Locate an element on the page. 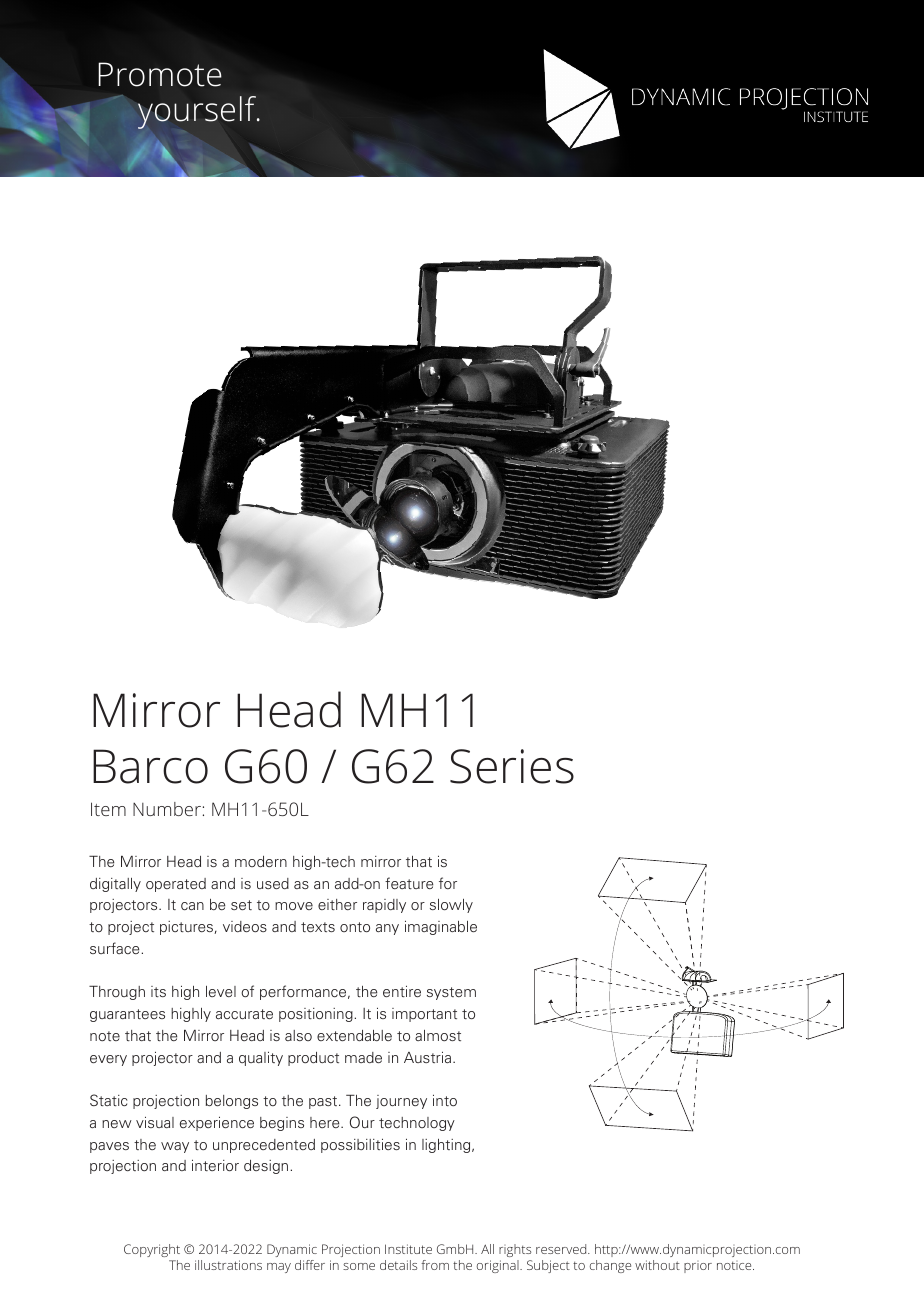  Copyright is located at coordinates (152, 1250).
